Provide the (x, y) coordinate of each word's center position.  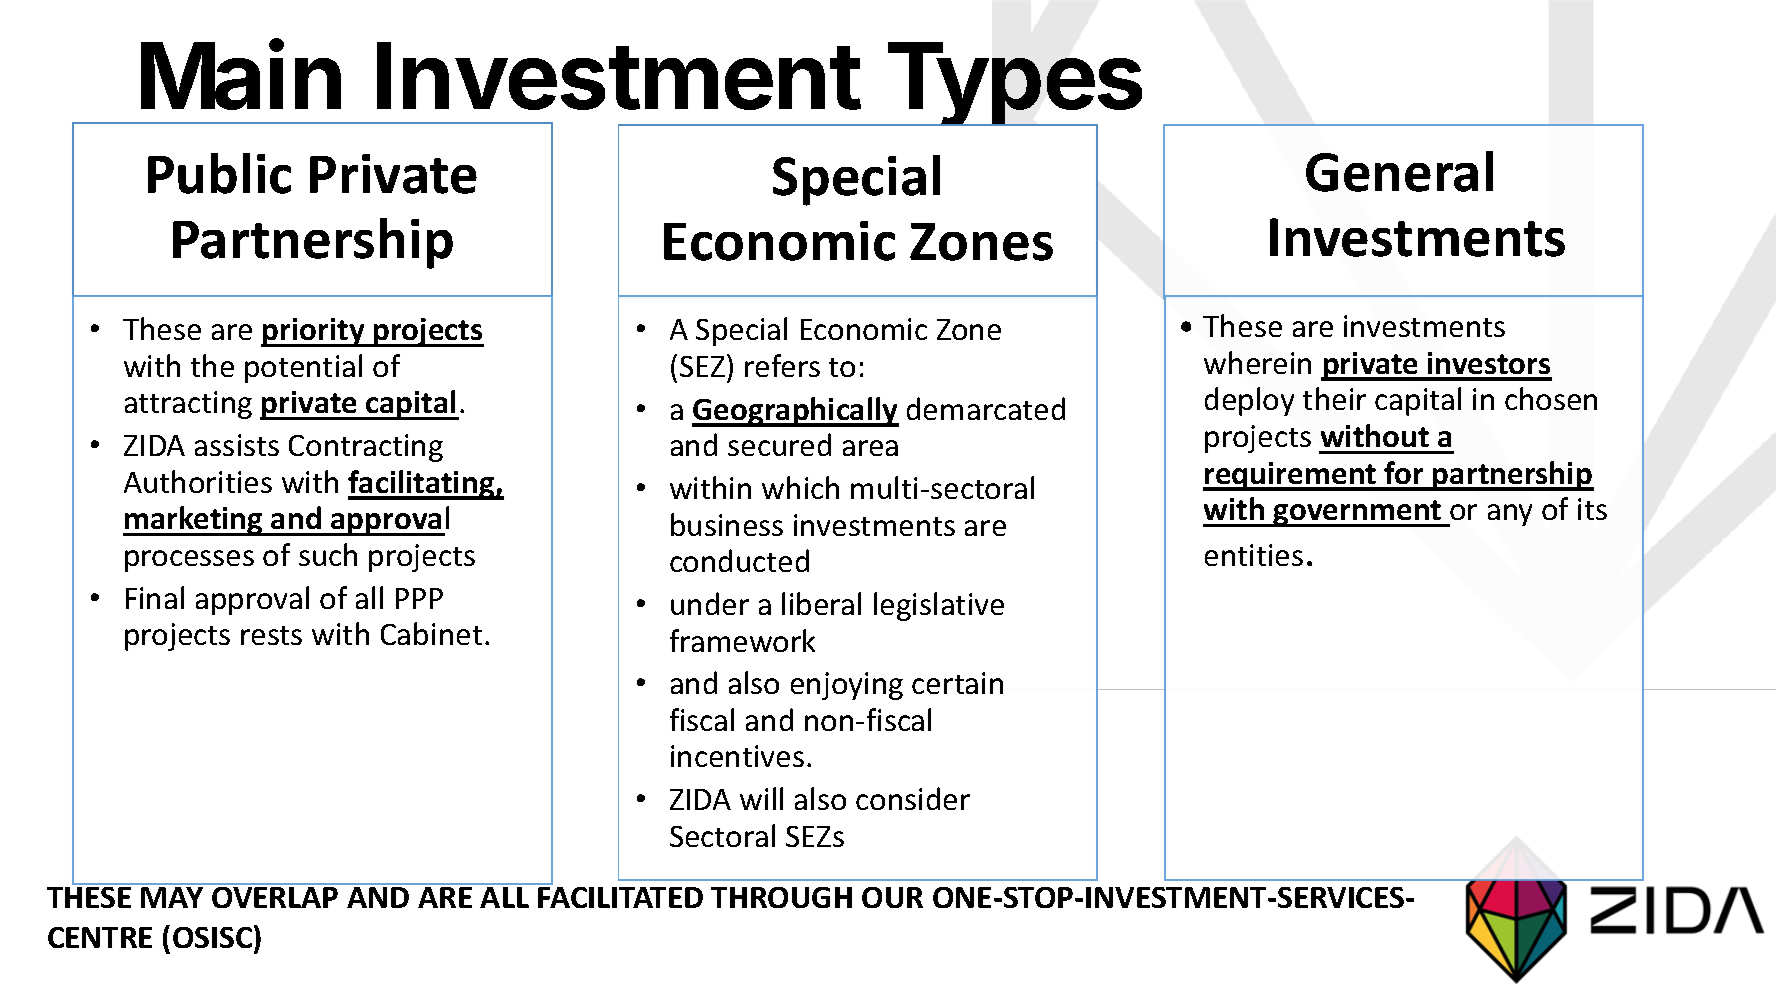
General (1399, 171)
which (800, 487)
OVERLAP (275, 897)
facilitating (422, 485)
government (1358, 513)
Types (1013, 87)
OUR (892, 897)
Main (241, 75)
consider (913, 798)
